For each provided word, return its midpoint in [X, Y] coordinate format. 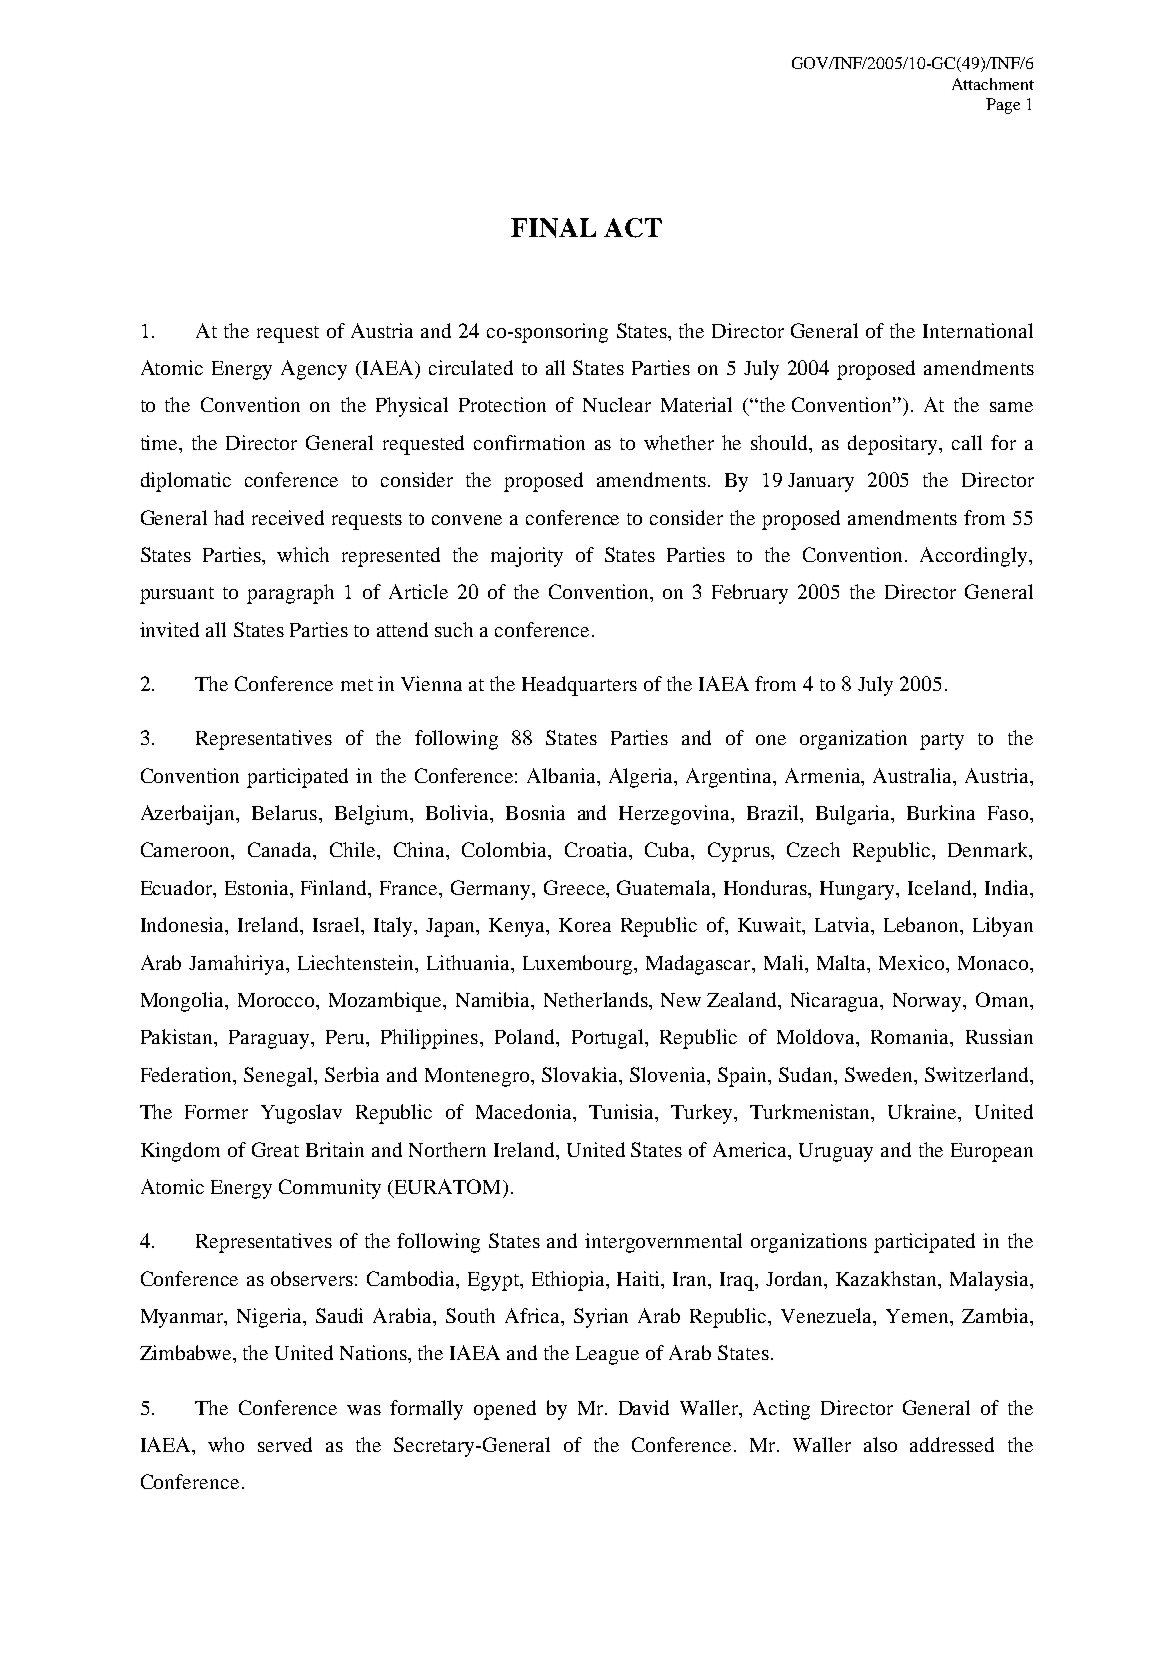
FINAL [553, 228]
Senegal [279, 1077]
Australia [914, 775]
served [285, 1444]
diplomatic [186, 482]
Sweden [880, 1074]
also [880, 1444]
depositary [894, 445]
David [644, 1407]
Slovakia [581, 1074]
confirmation [529, 442]
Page [1003, 106]
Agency [314, 370]
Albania [562, 775]
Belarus [284, 812]
